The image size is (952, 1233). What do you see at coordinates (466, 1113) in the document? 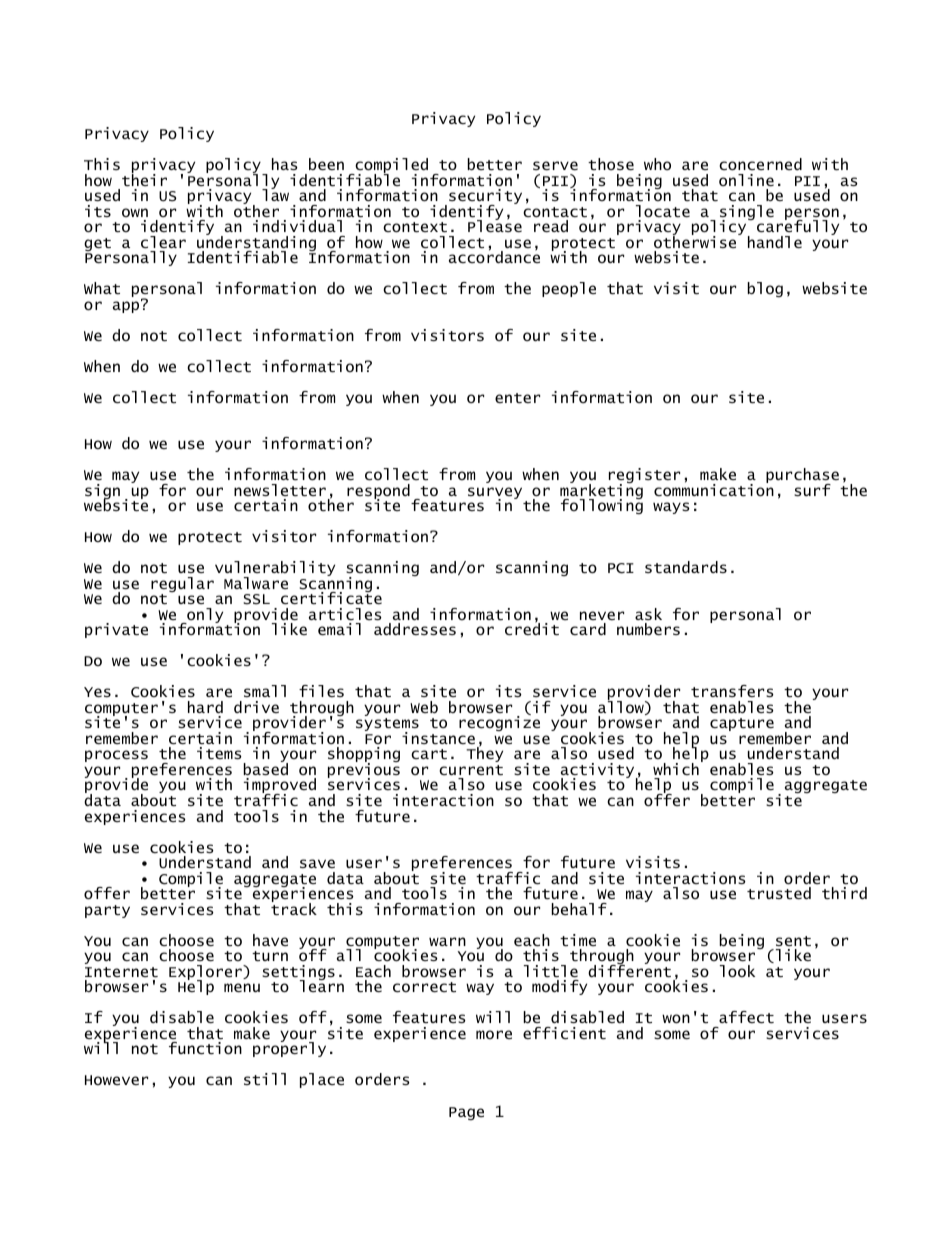
I see `Page` at bounding box center [466, 1113].
